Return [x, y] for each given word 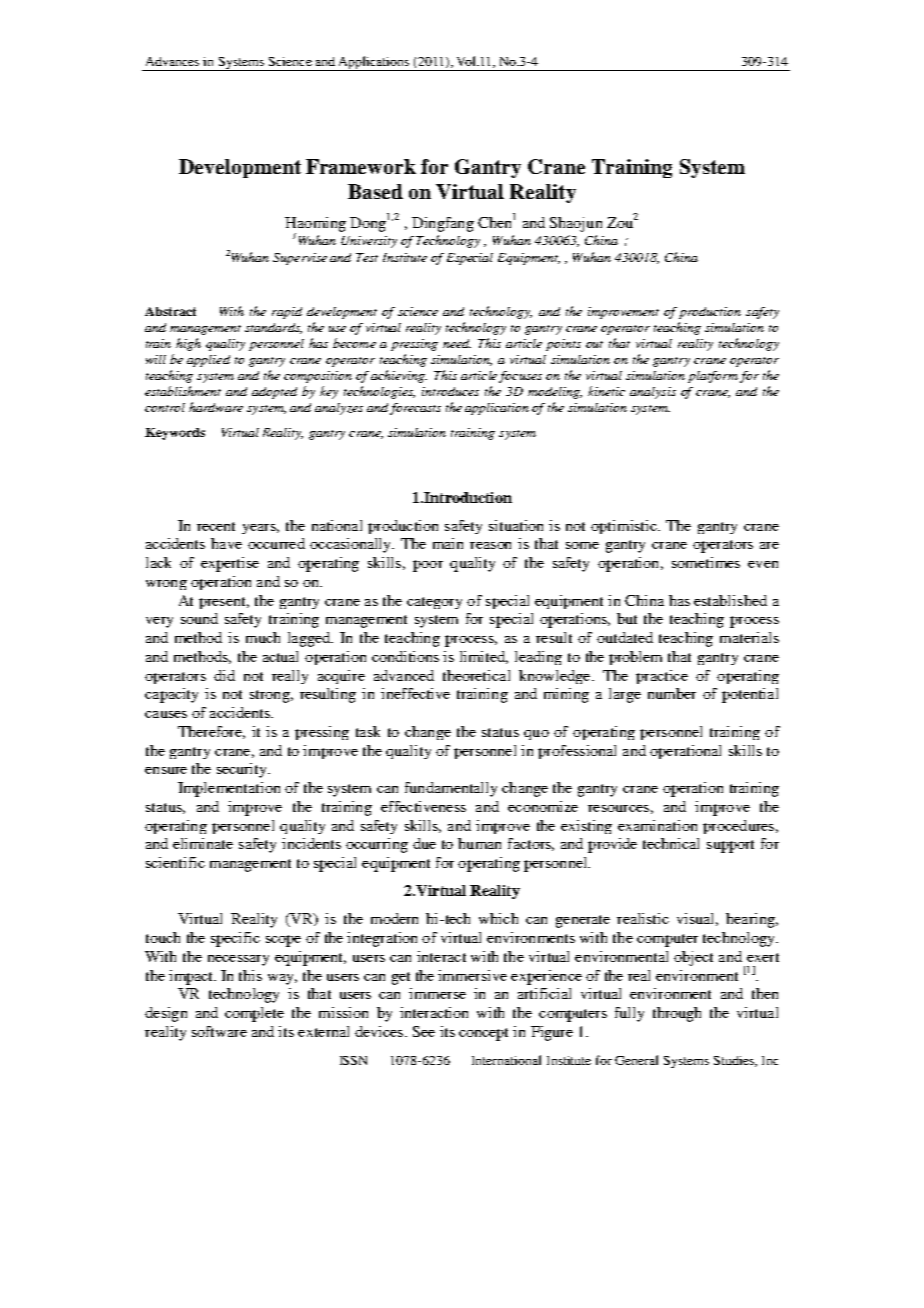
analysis [653, 393]
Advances [172, 61]
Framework [361, 166]
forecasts [415, 409]
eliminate [203, 843]
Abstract [170, 311]
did [224, 675]
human [479, 843]
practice [662, 677]
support [730, 846]
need [457, 343]
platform [713, 377]
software [219, 1031]
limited [484, 657]
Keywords [175, 434]
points [563, 345]
